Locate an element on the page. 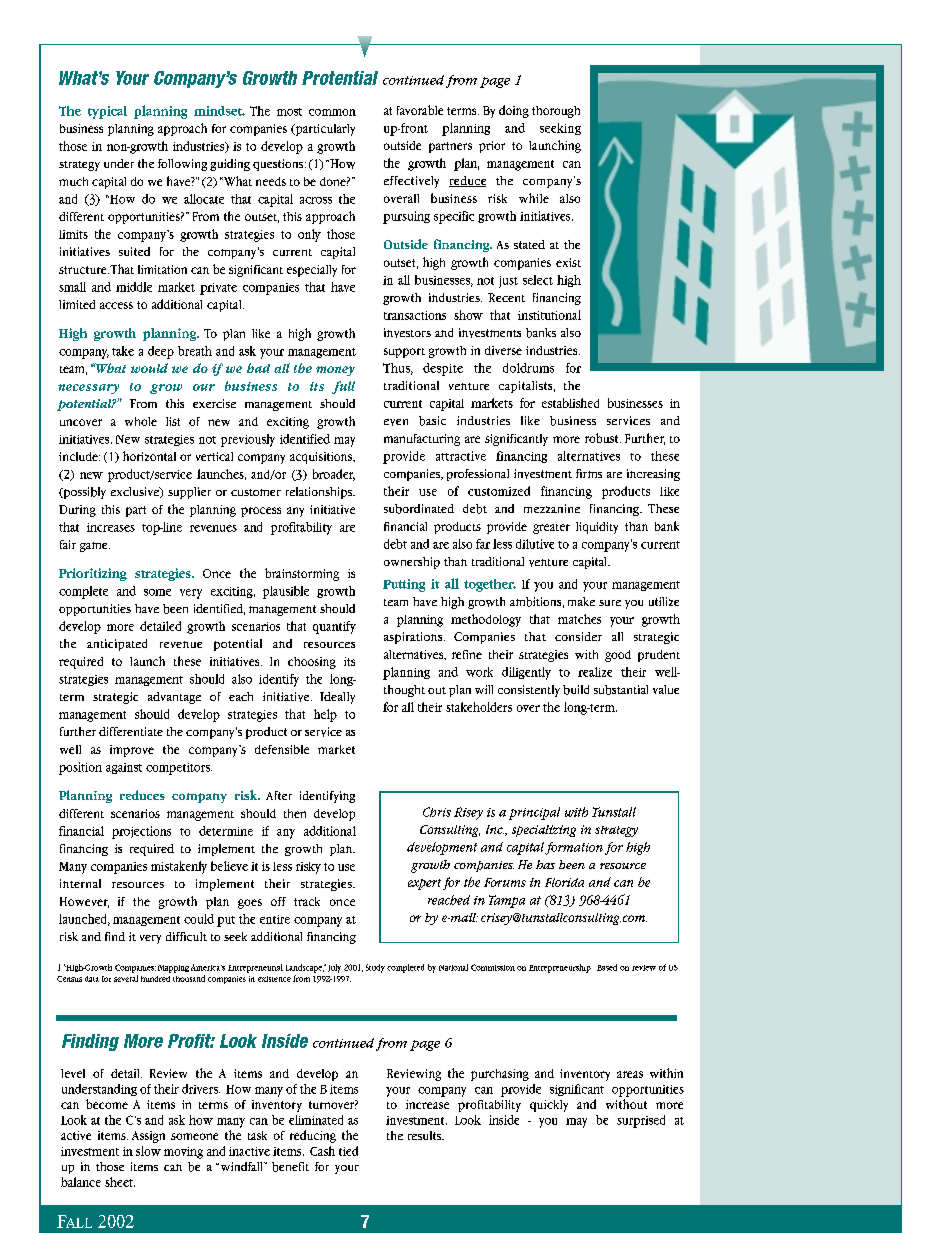 This image has width=952, height=1233. However is located at coordinates (84, 902).
